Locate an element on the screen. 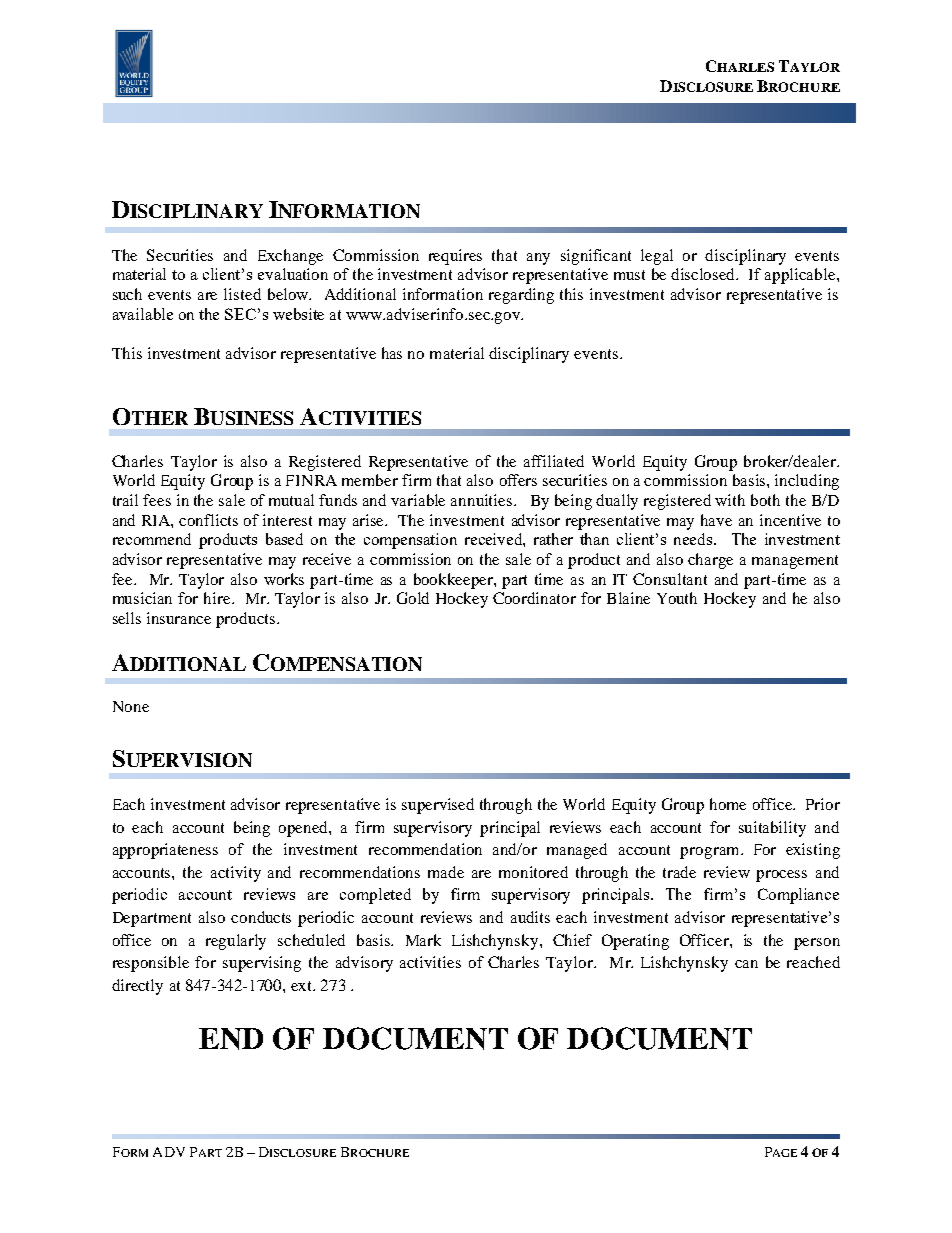  supervised is located at coordinates (438, 806).
